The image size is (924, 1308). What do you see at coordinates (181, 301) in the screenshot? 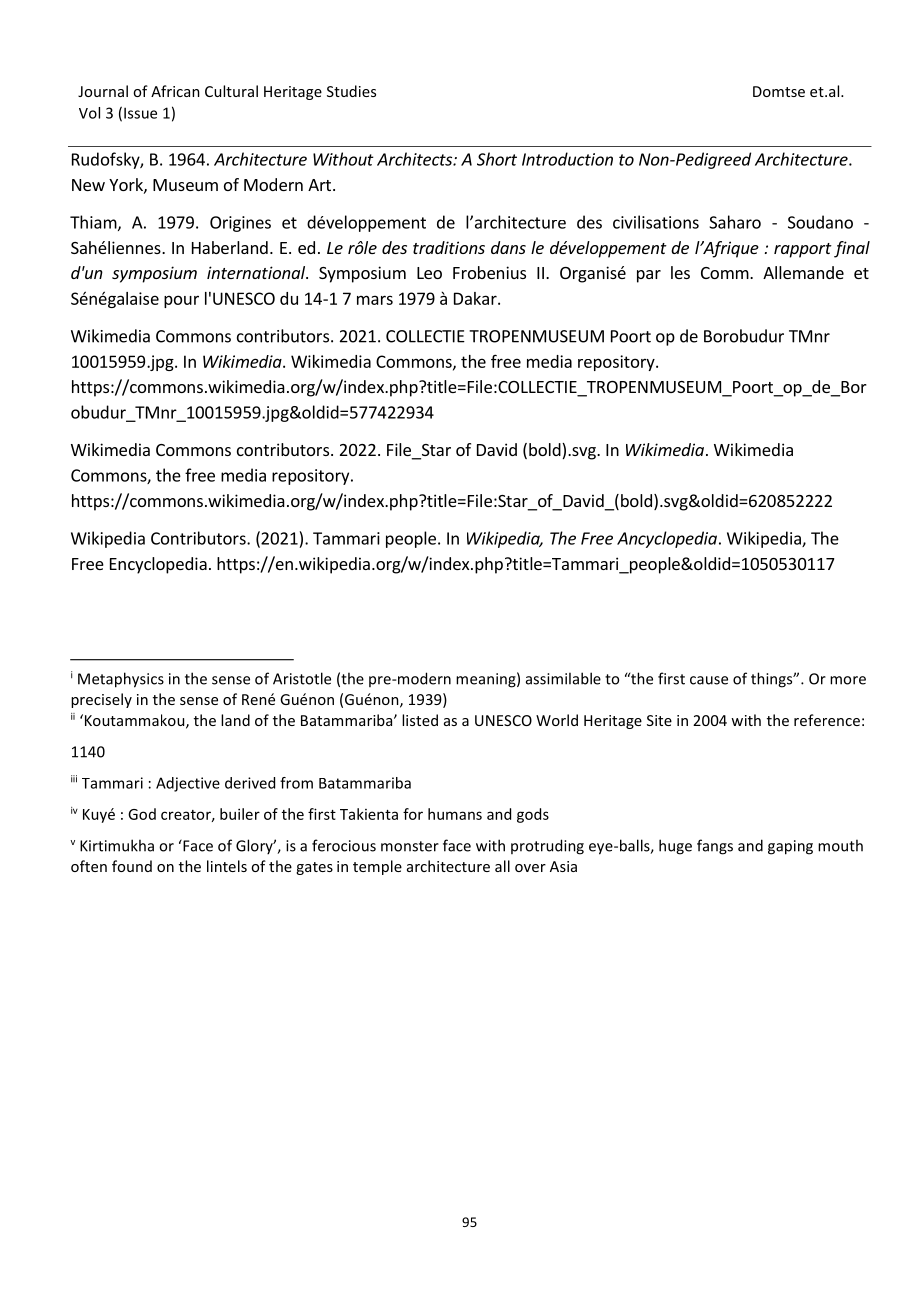
I see `pour` at bounding box center [181, 301].
